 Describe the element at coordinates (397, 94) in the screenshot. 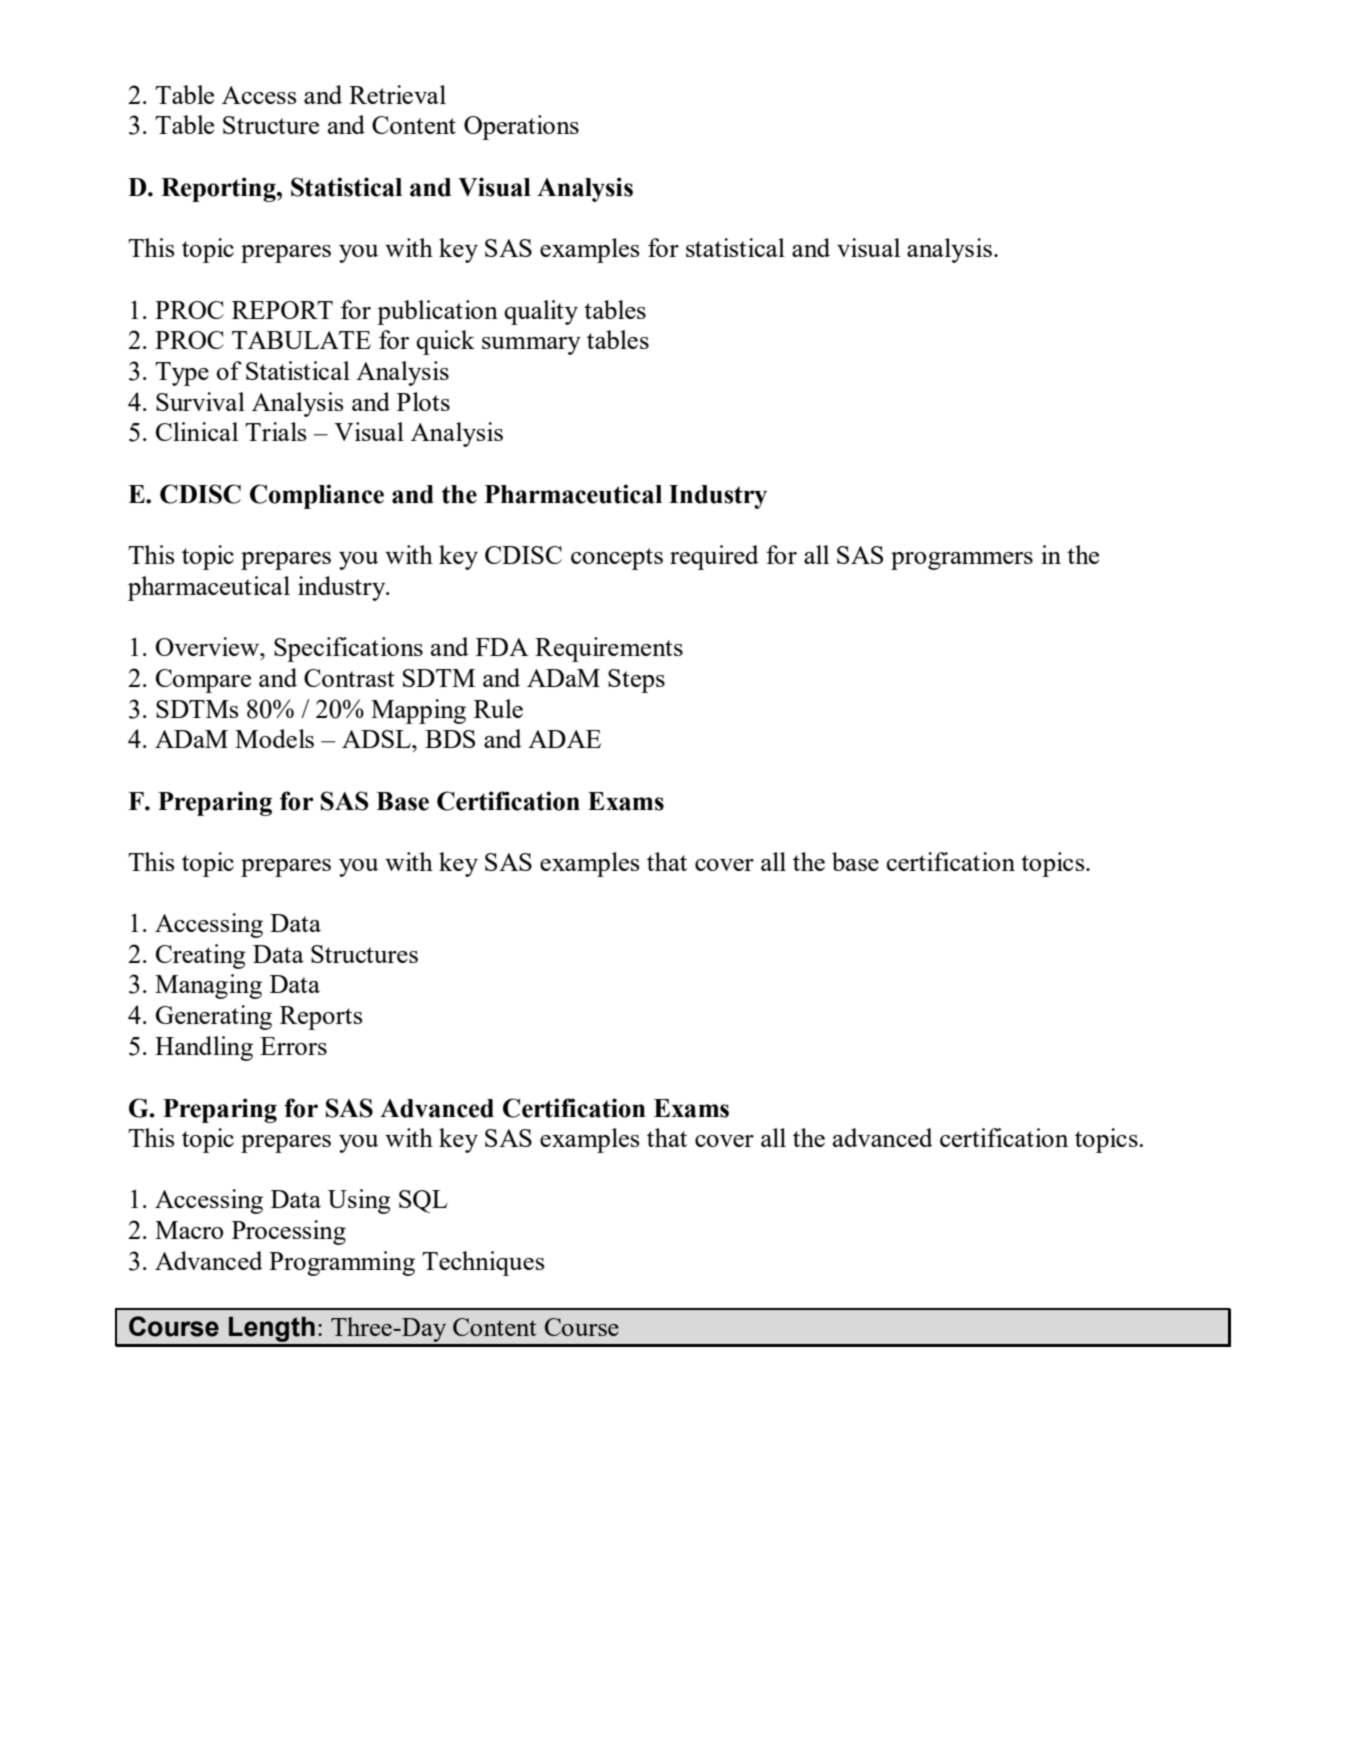

I see `Retrieval` at that location.
